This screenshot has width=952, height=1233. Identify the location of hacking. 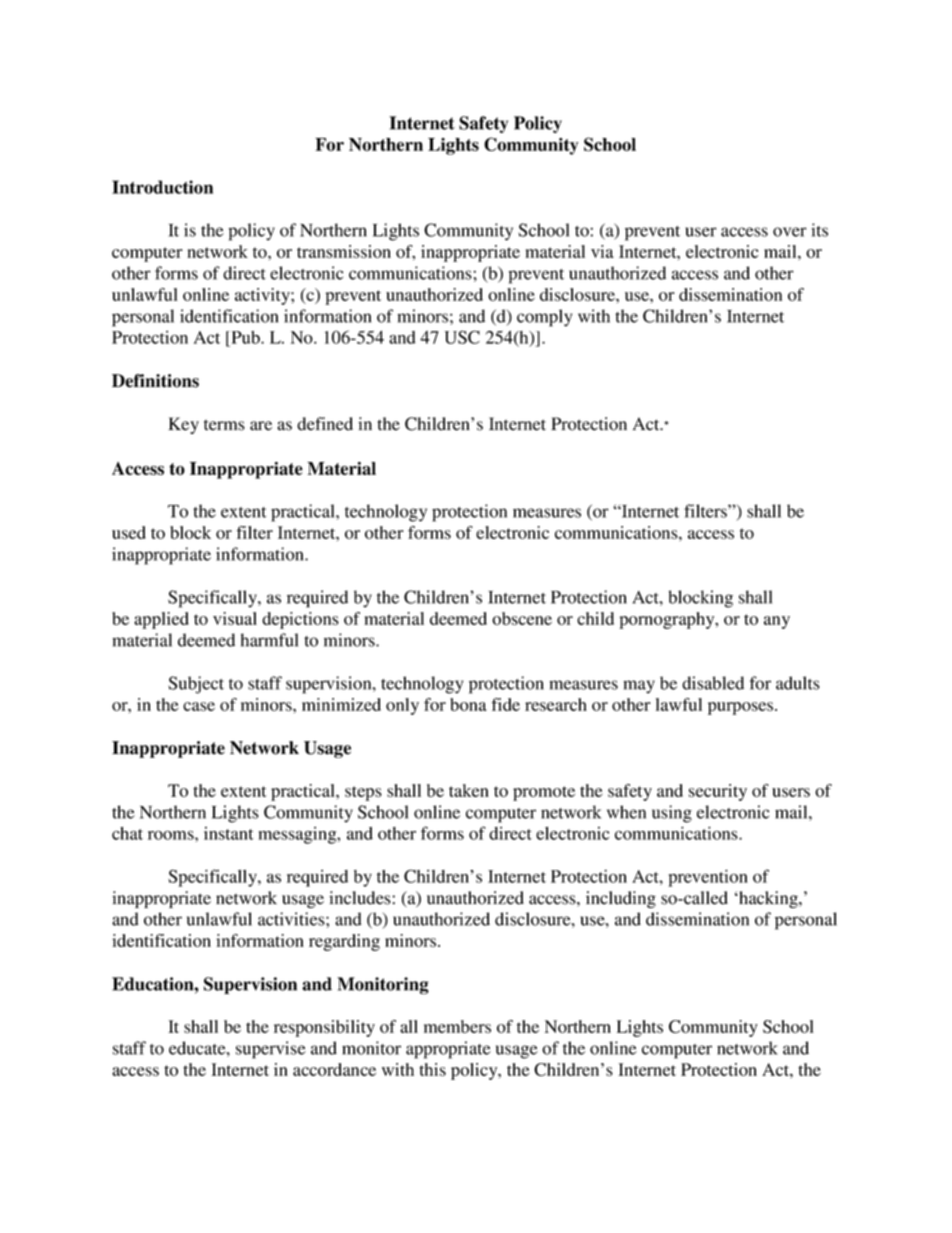
(768, 899).
